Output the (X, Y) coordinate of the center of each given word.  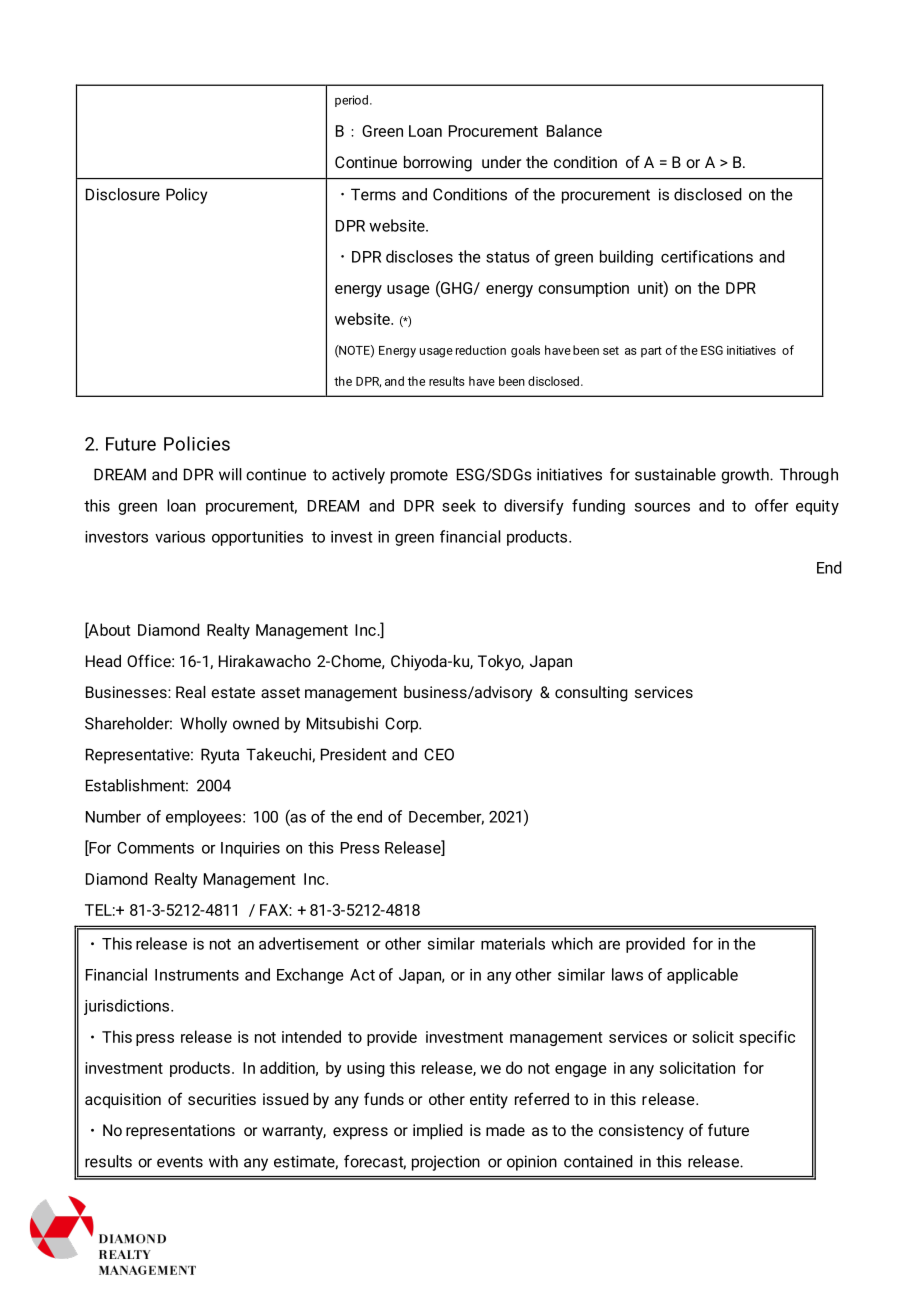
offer (772, 505)
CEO (439, 754)
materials (513, 943)
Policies (197, 443)
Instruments (197, 975)
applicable (702, 976)
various (180, 537)
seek (459, 505)
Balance (574, 130)
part (651, 351)
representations (180, 1132)
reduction (481, 350)
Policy (186, 196)
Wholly (203, 725)
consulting (591, 694)
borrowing (438, 164)
